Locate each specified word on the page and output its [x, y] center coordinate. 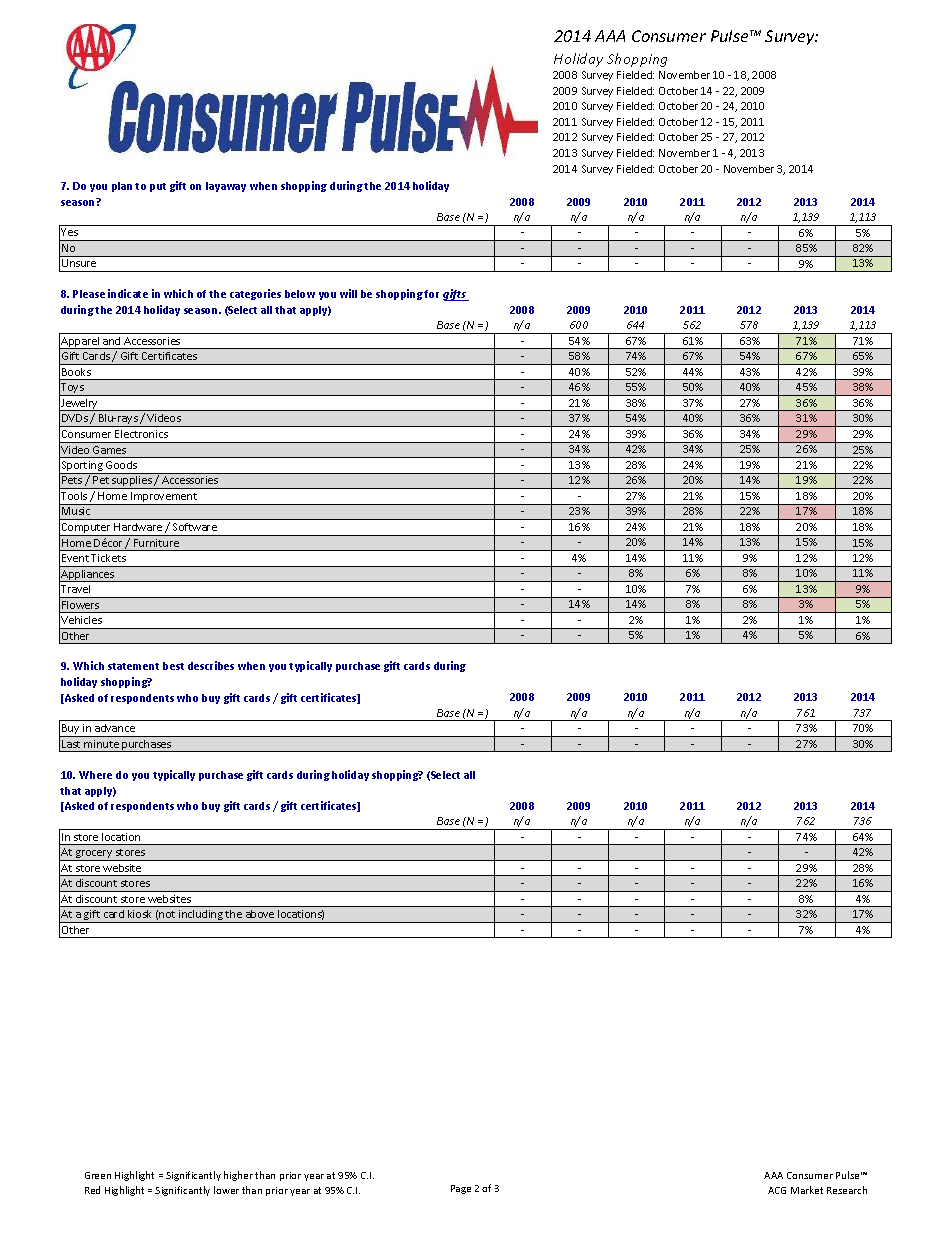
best [173, 666]
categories [255, 294]
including [201, 916]
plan [124, 187]
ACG [777, 1190]
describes [211, 665]
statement [133, 666]
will [348, 293]
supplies [132, 482]
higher [238, 1176]
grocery [94, 855]
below [300, 294]
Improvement [164, 498]
